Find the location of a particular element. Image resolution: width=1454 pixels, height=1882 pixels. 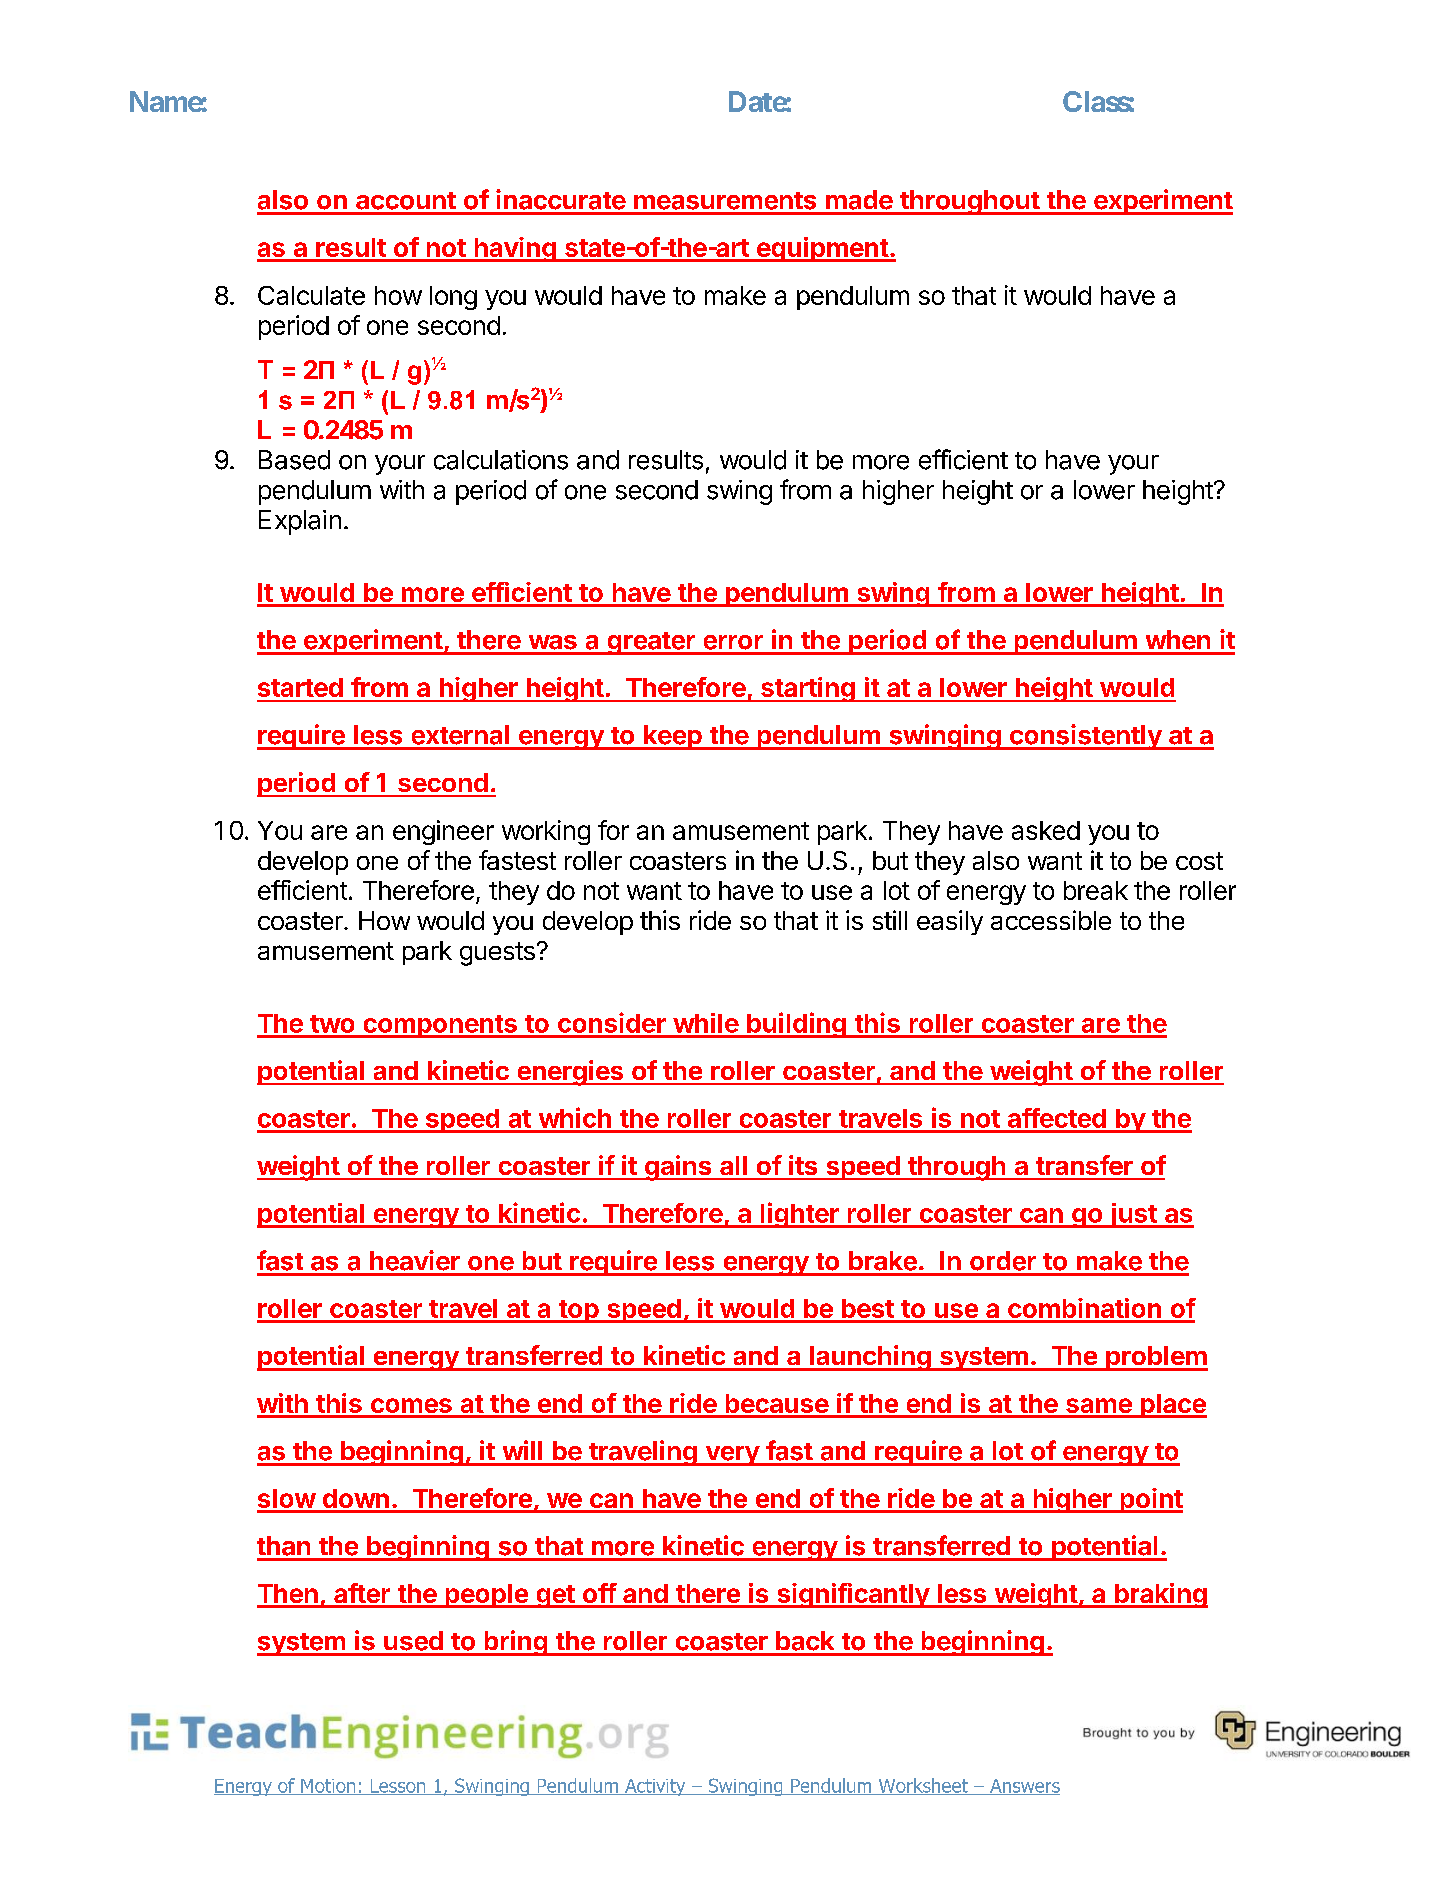

building is located at coordinates (796, 1025).
